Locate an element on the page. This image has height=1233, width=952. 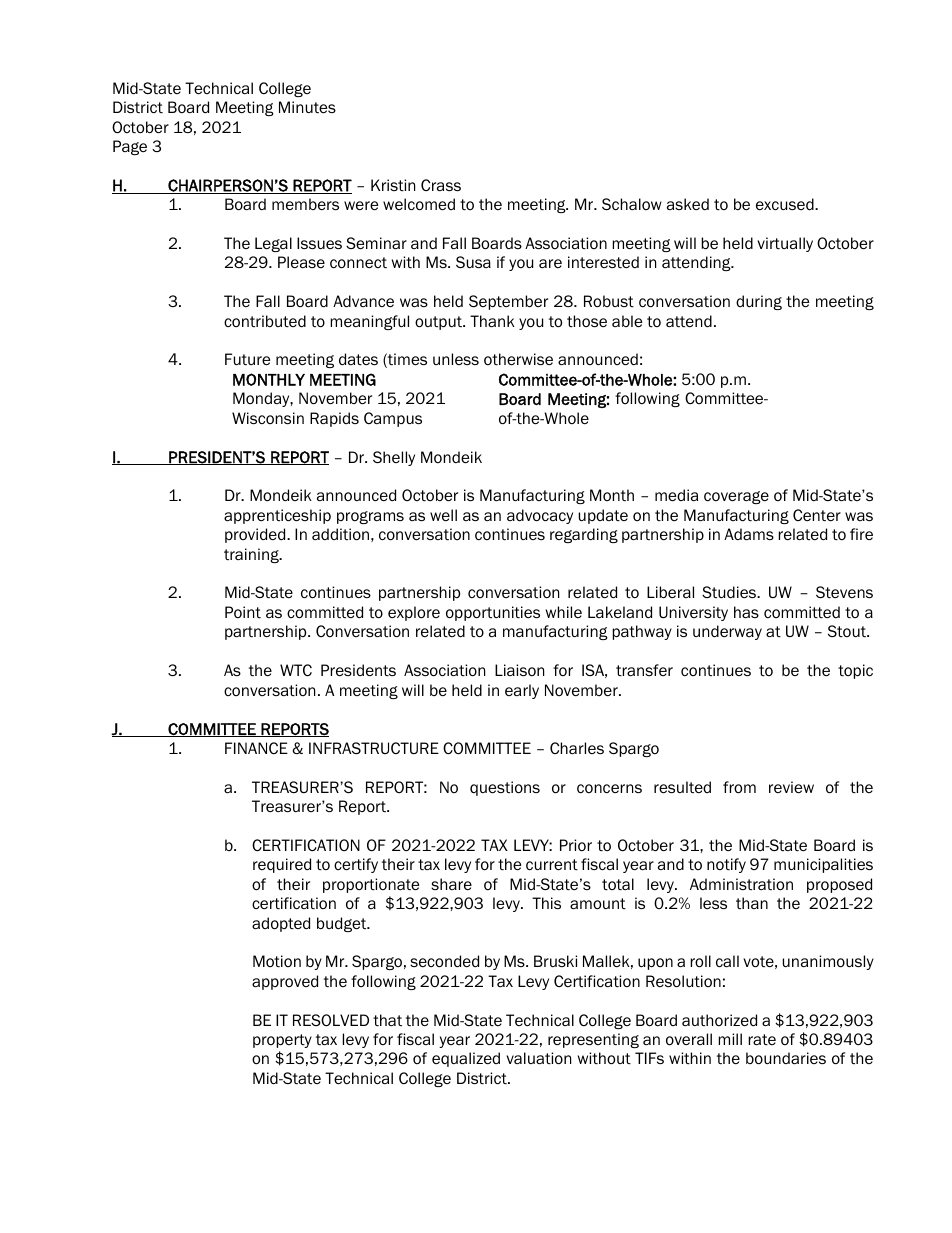
property is located at coordinates (282, 1041).
